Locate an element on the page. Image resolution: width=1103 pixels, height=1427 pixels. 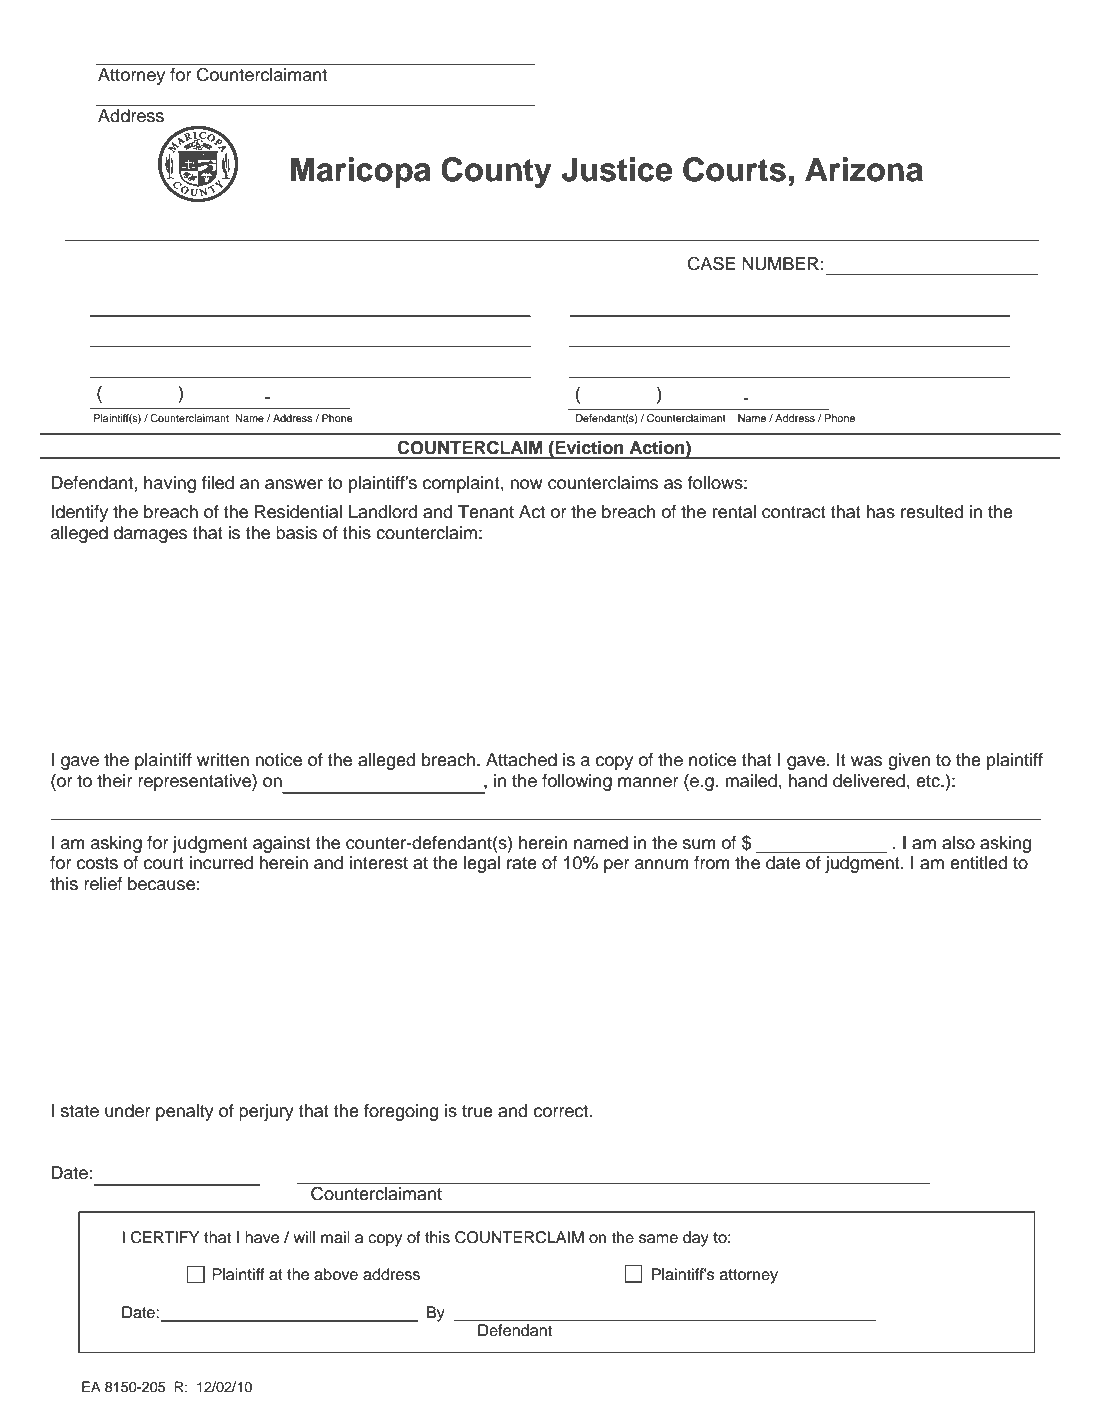
rate is located at coordinates (522, 863).
